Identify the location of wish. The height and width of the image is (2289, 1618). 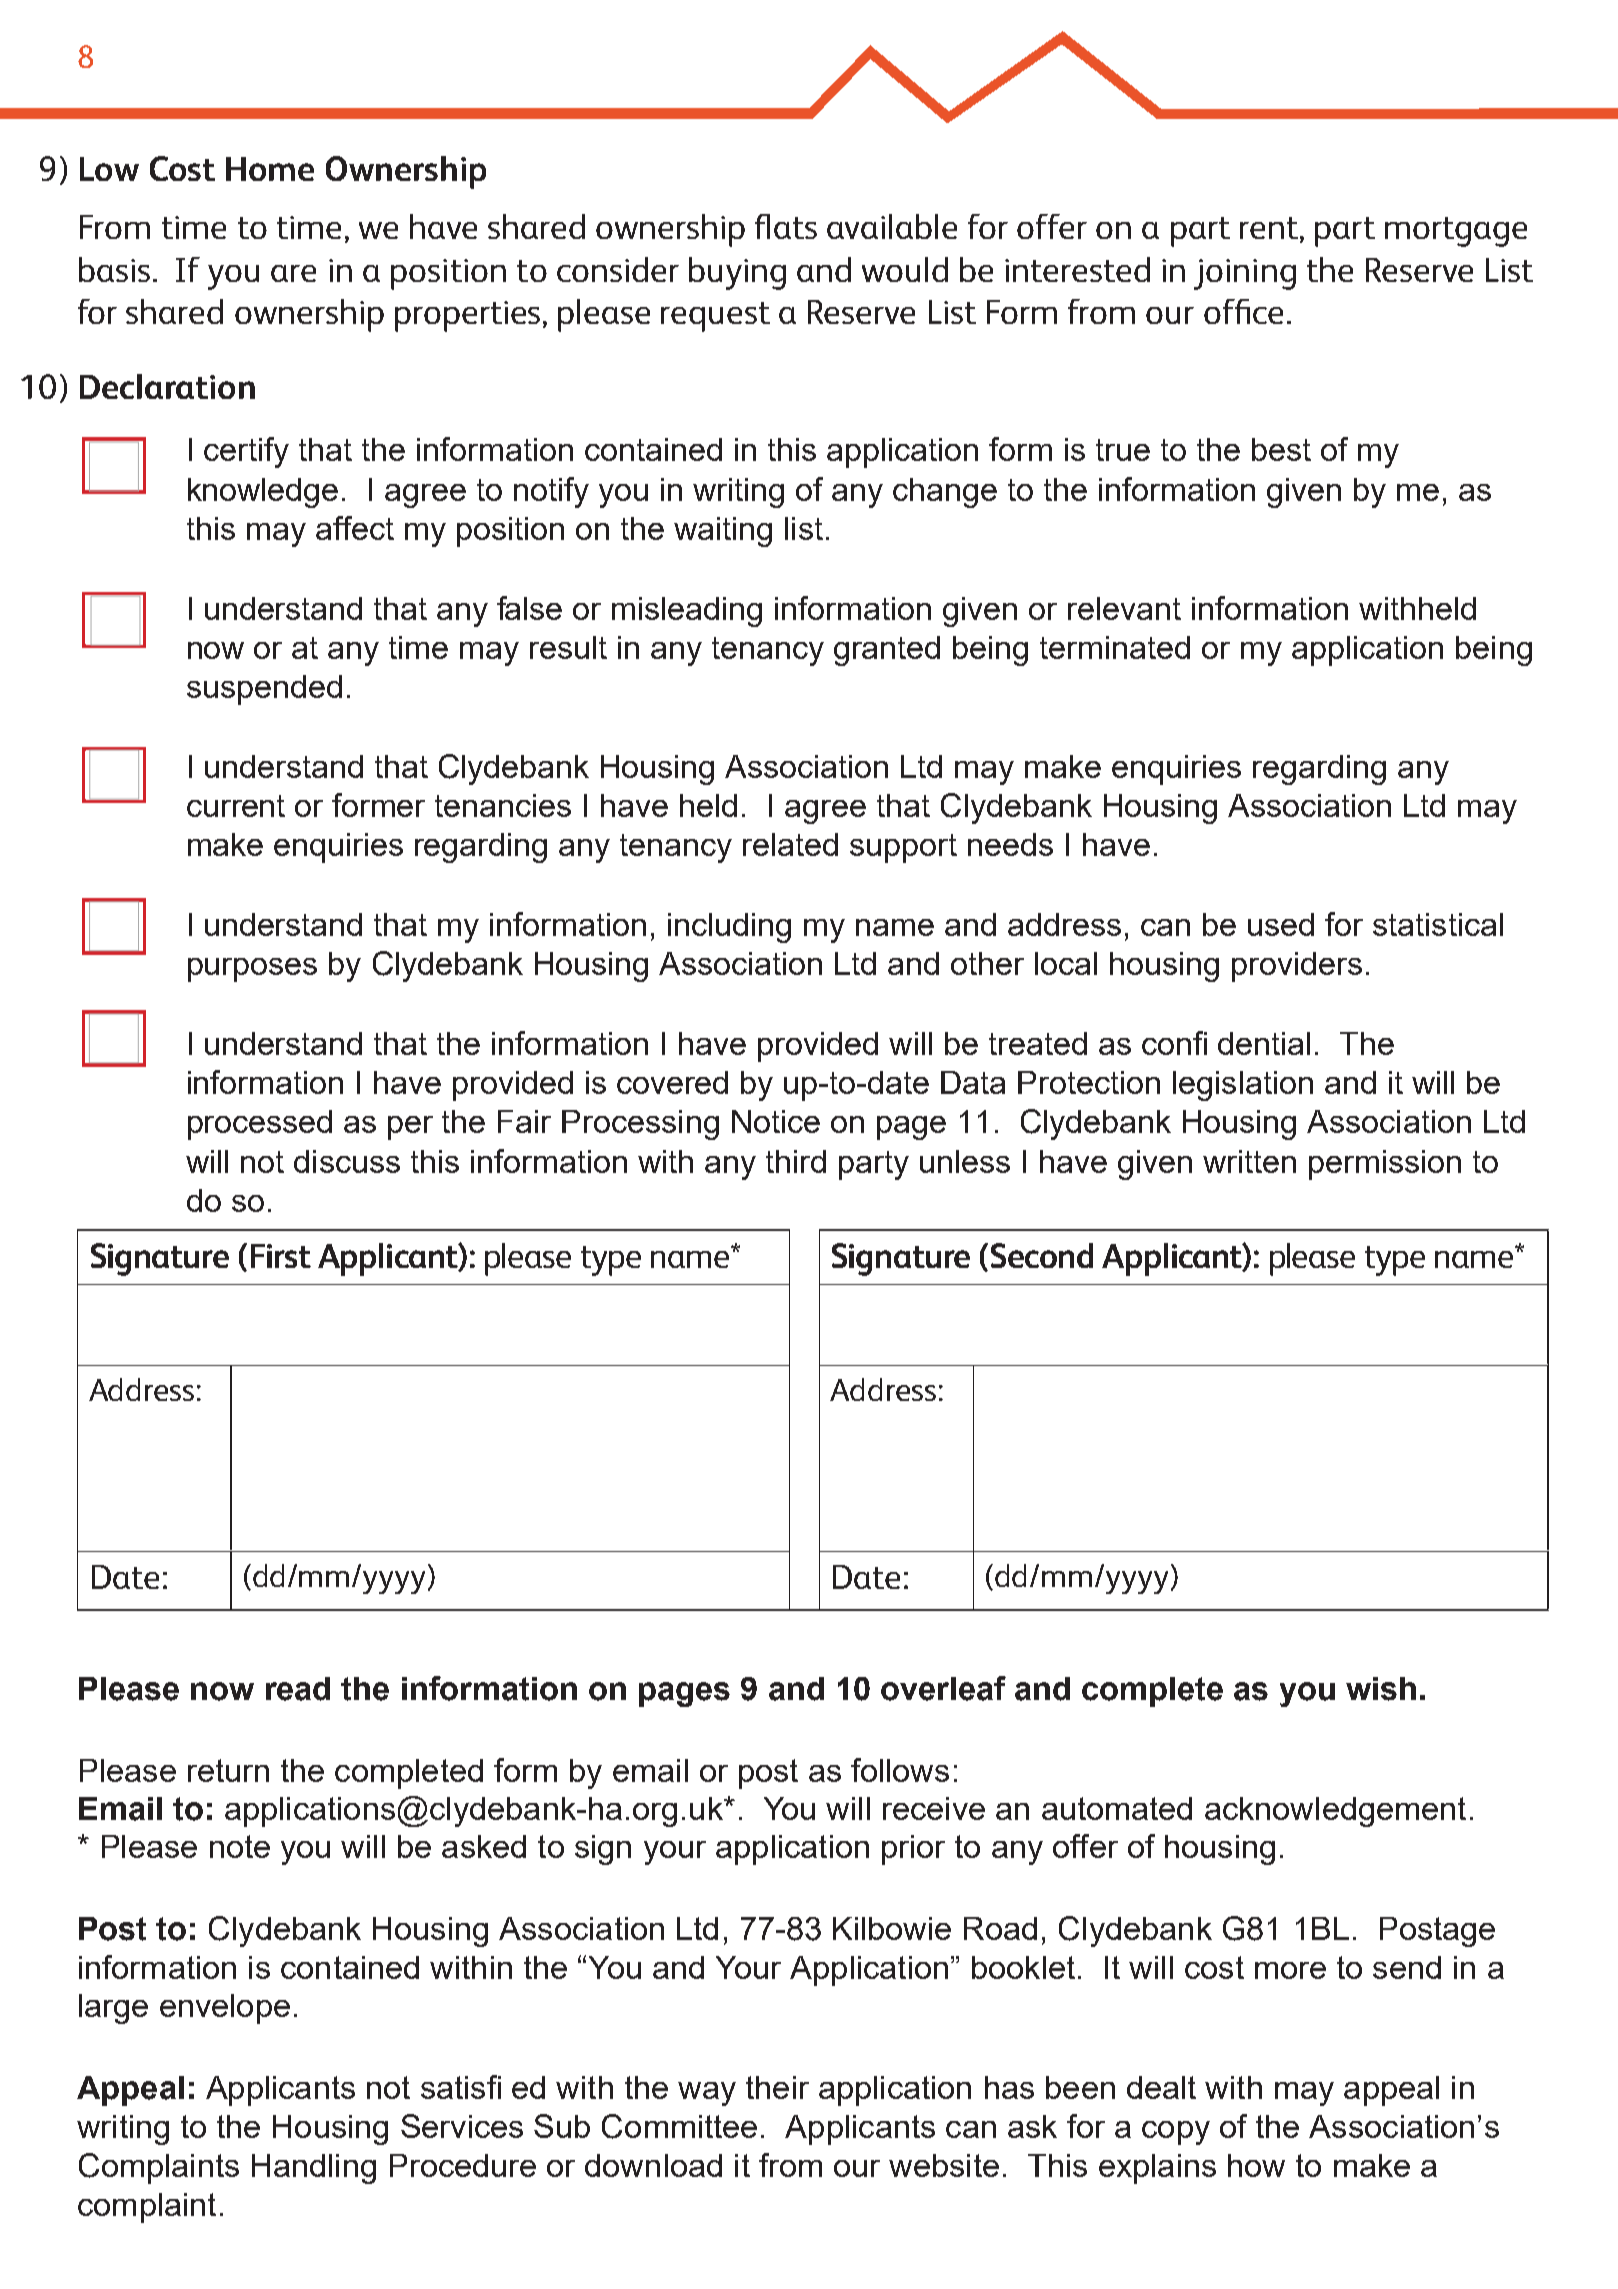
(1381, 1689).
